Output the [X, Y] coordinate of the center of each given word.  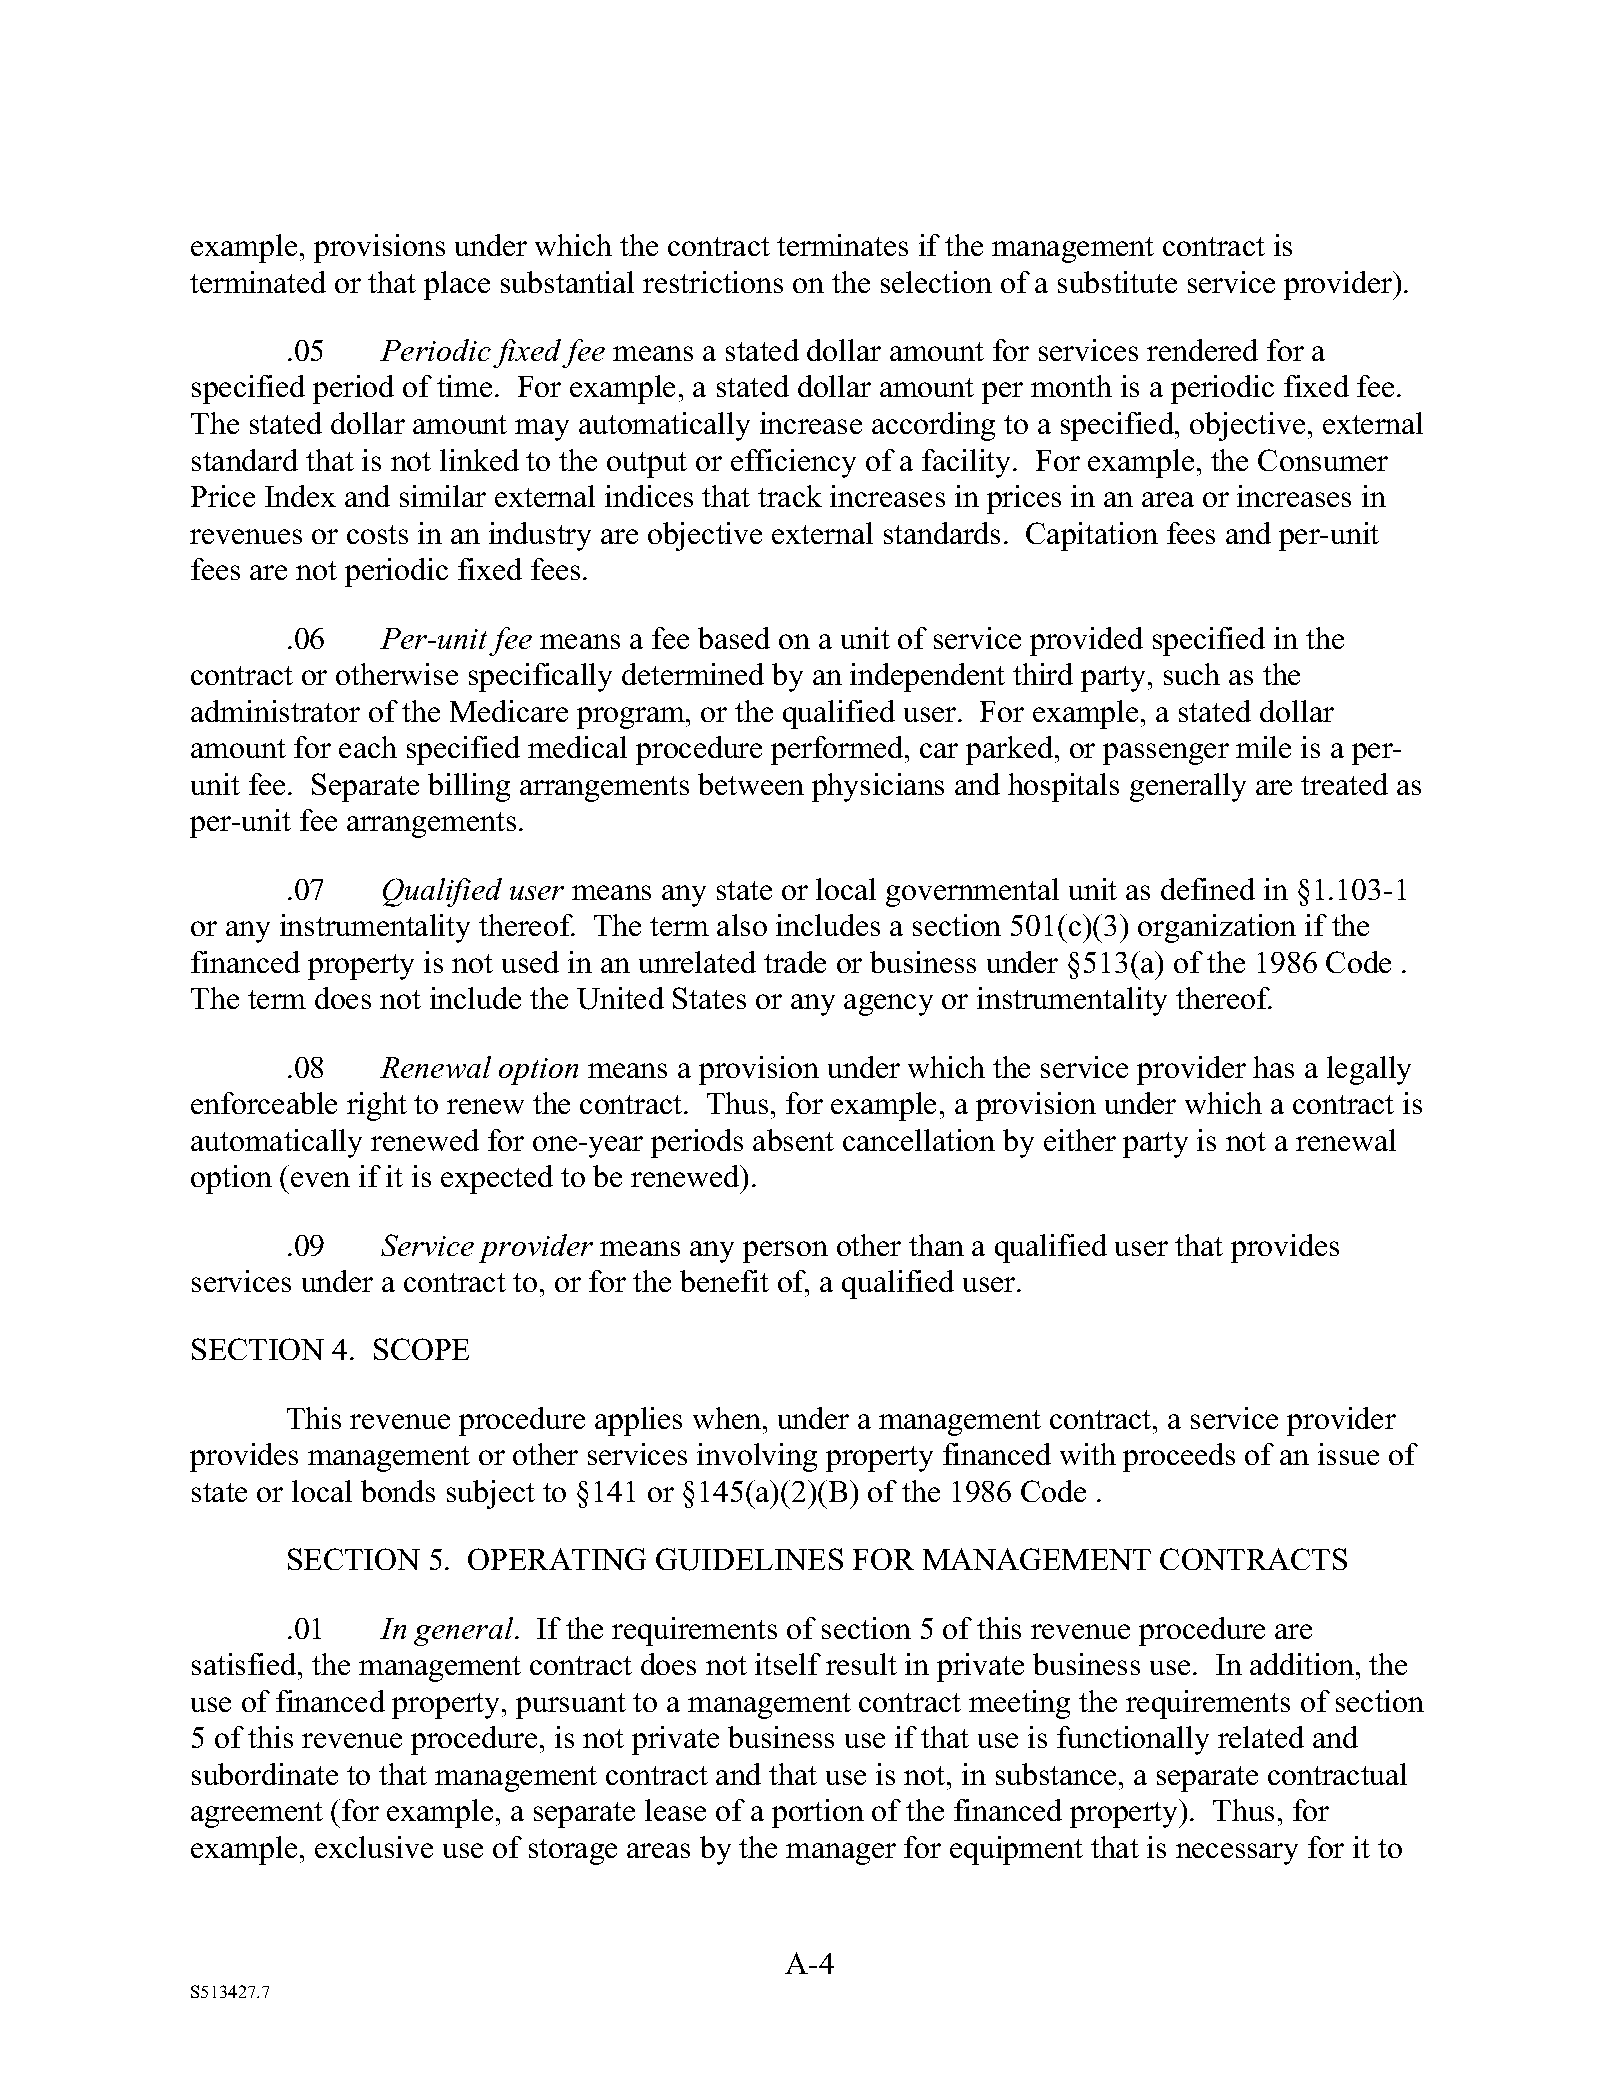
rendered [1202, 350]
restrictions [713, 282]
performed [838, 750]
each [368, 747]
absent [793, 1140]
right [377, 1106]
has [1273, 1067]
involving [757, 1457]
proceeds [1179, 1457]
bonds [398, 1491]
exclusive [374, 1847]
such [1192, 674]
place [457, 285]
